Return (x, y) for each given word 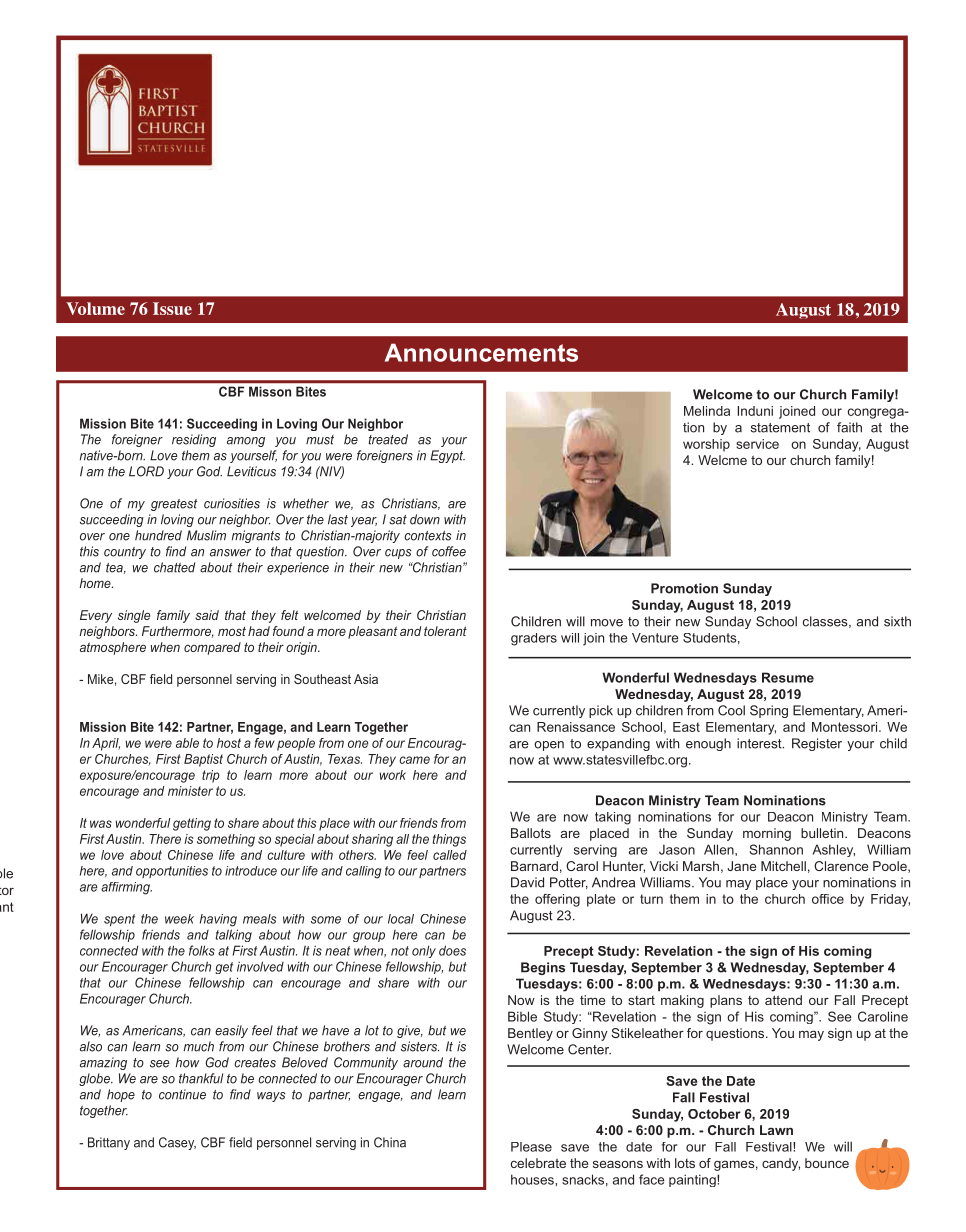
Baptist (203, 760)
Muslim (206, 535)
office (828, 899)
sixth (897, 621)
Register (817, 744)
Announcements (481, 352)
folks (202, 950)
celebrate (538, 1163)
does (452, 950)
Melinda (707, 411)
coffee (449, 551)
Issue (172, 308)
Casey (177, 1143)
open (549, 746)
